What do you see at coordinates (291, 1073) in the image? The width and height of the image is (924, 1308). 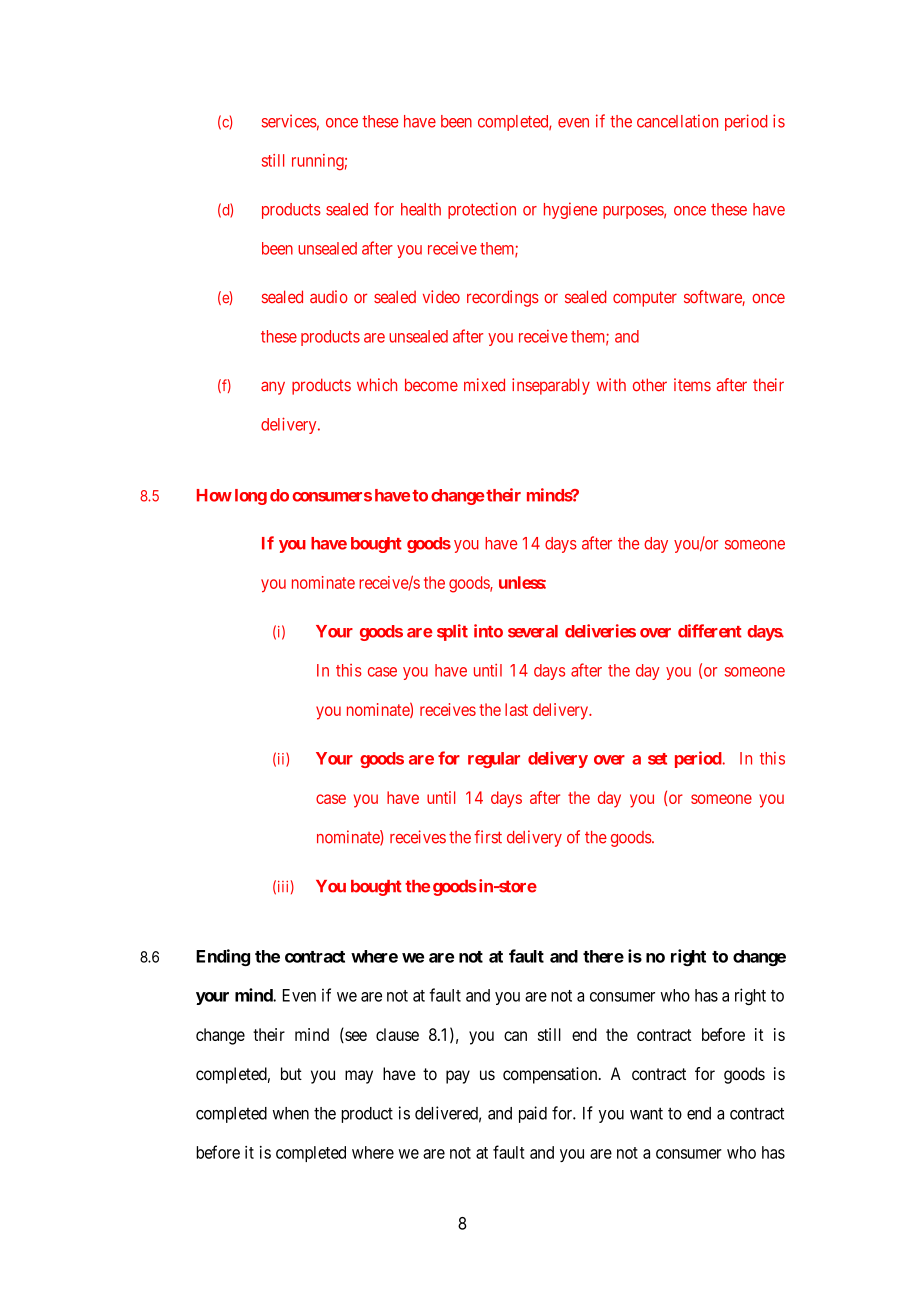 I see `but` at bounding box center [291, 1073].
